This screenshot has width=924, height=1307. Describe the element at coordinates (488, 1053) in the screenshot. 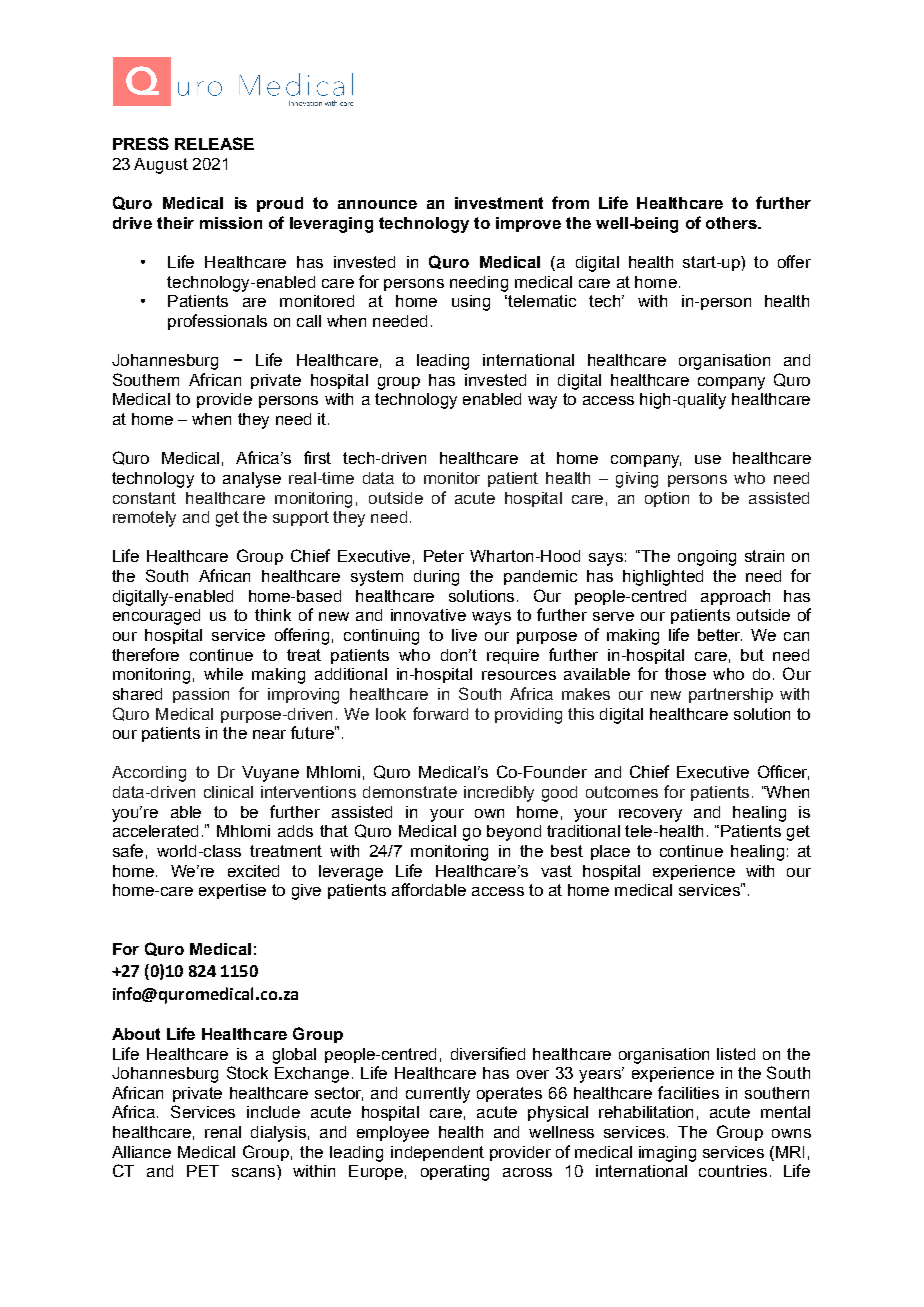

I see `diversified` at that location.
